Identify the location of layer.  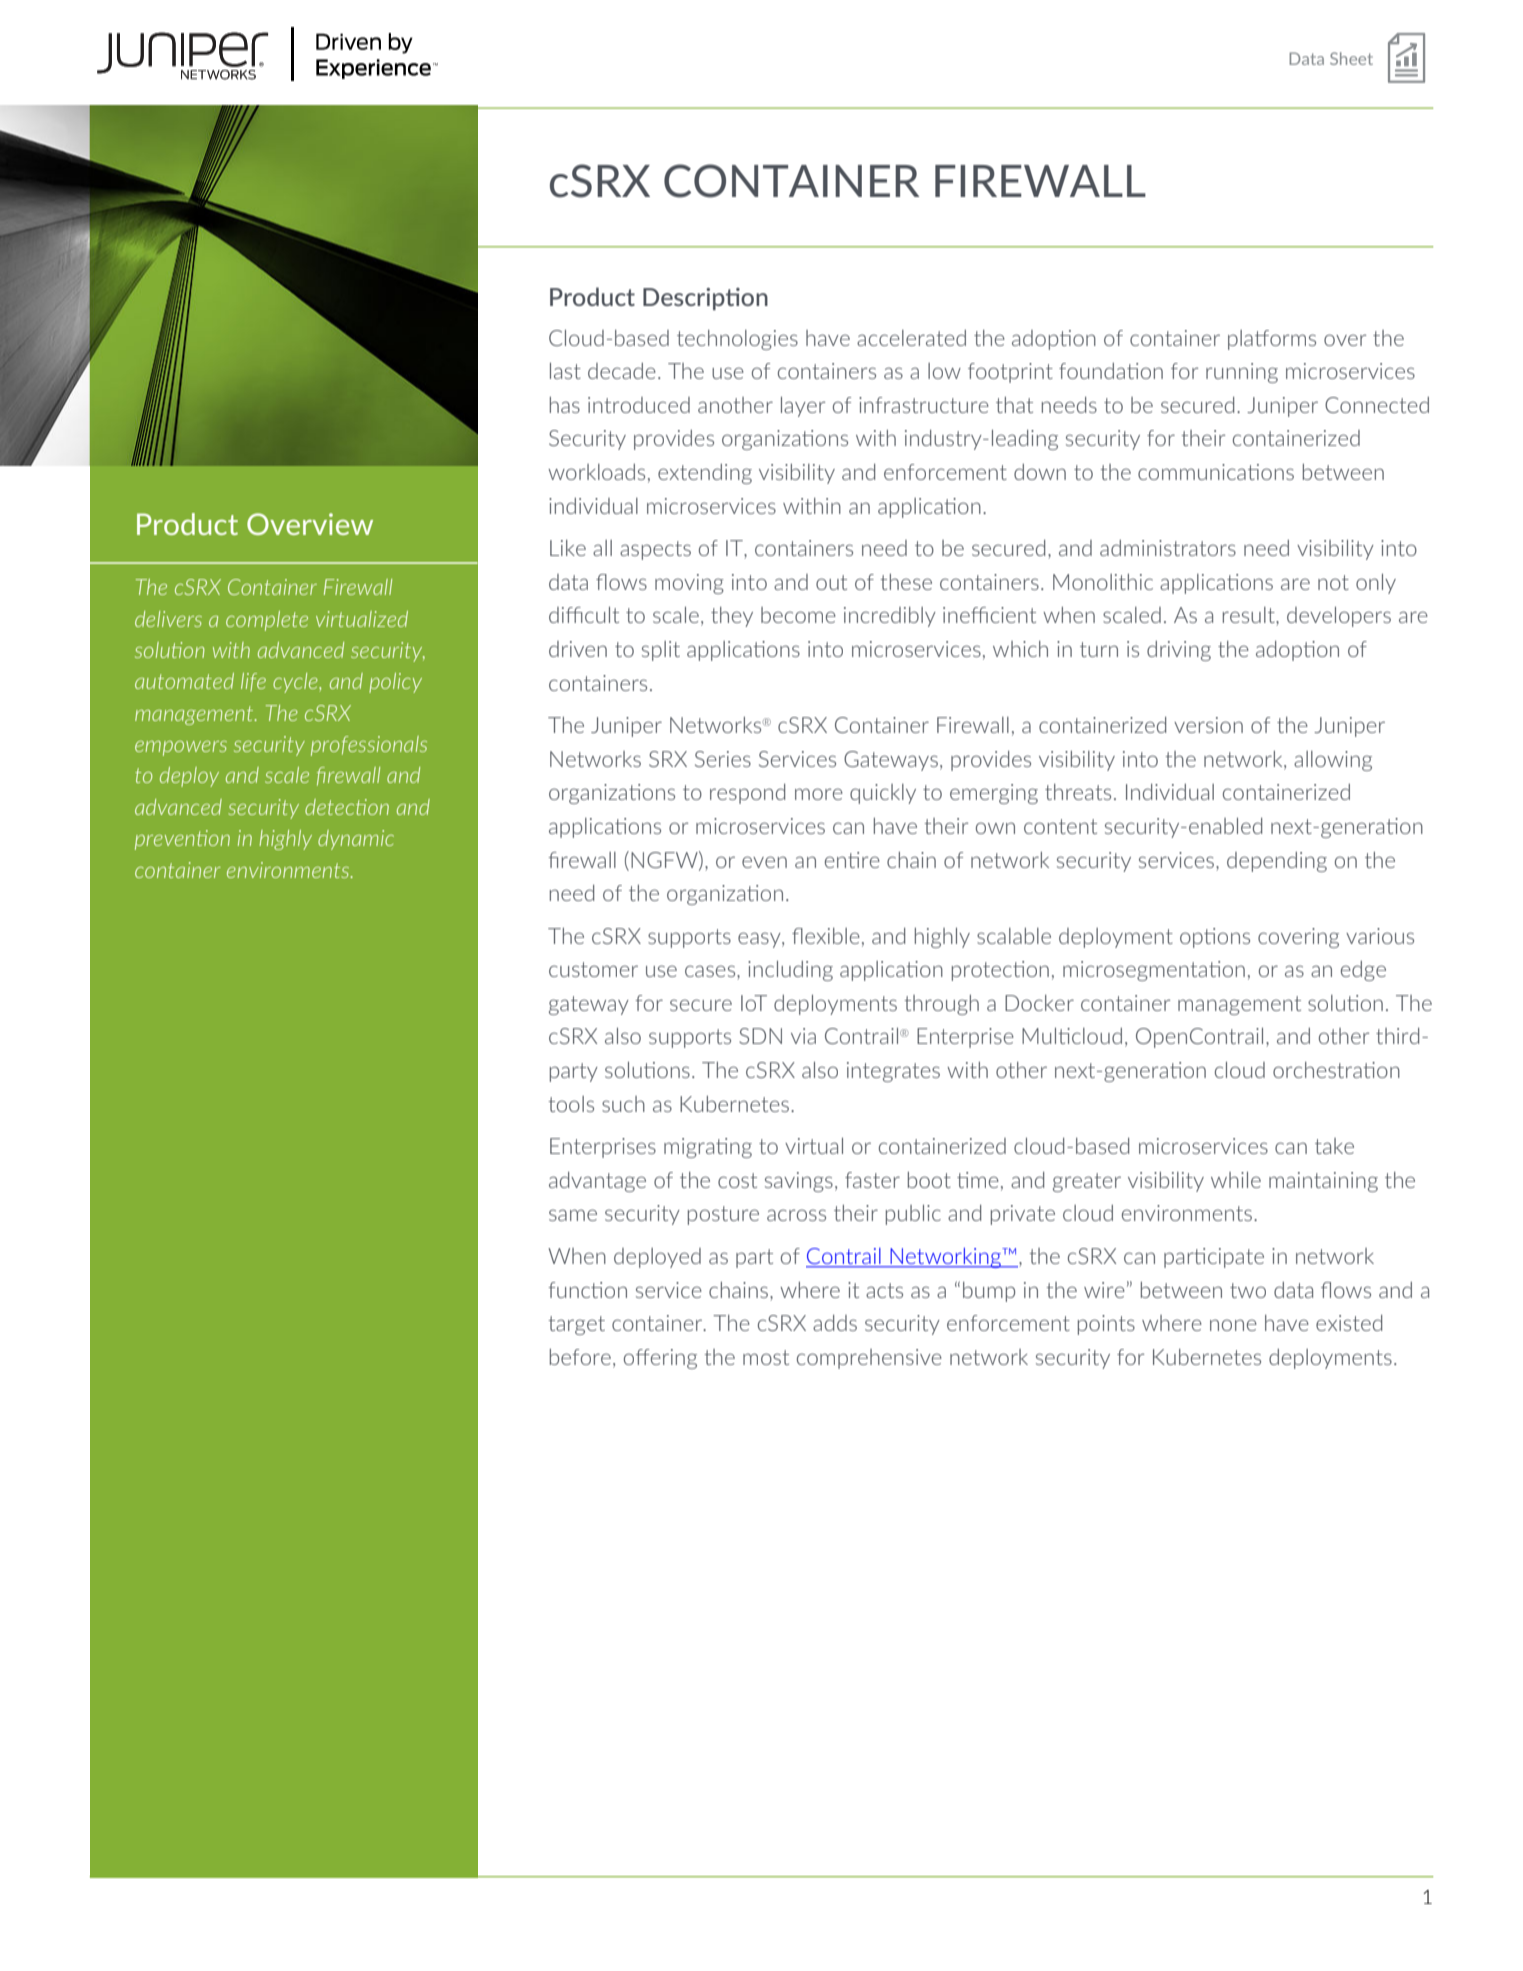
(803, 407).
